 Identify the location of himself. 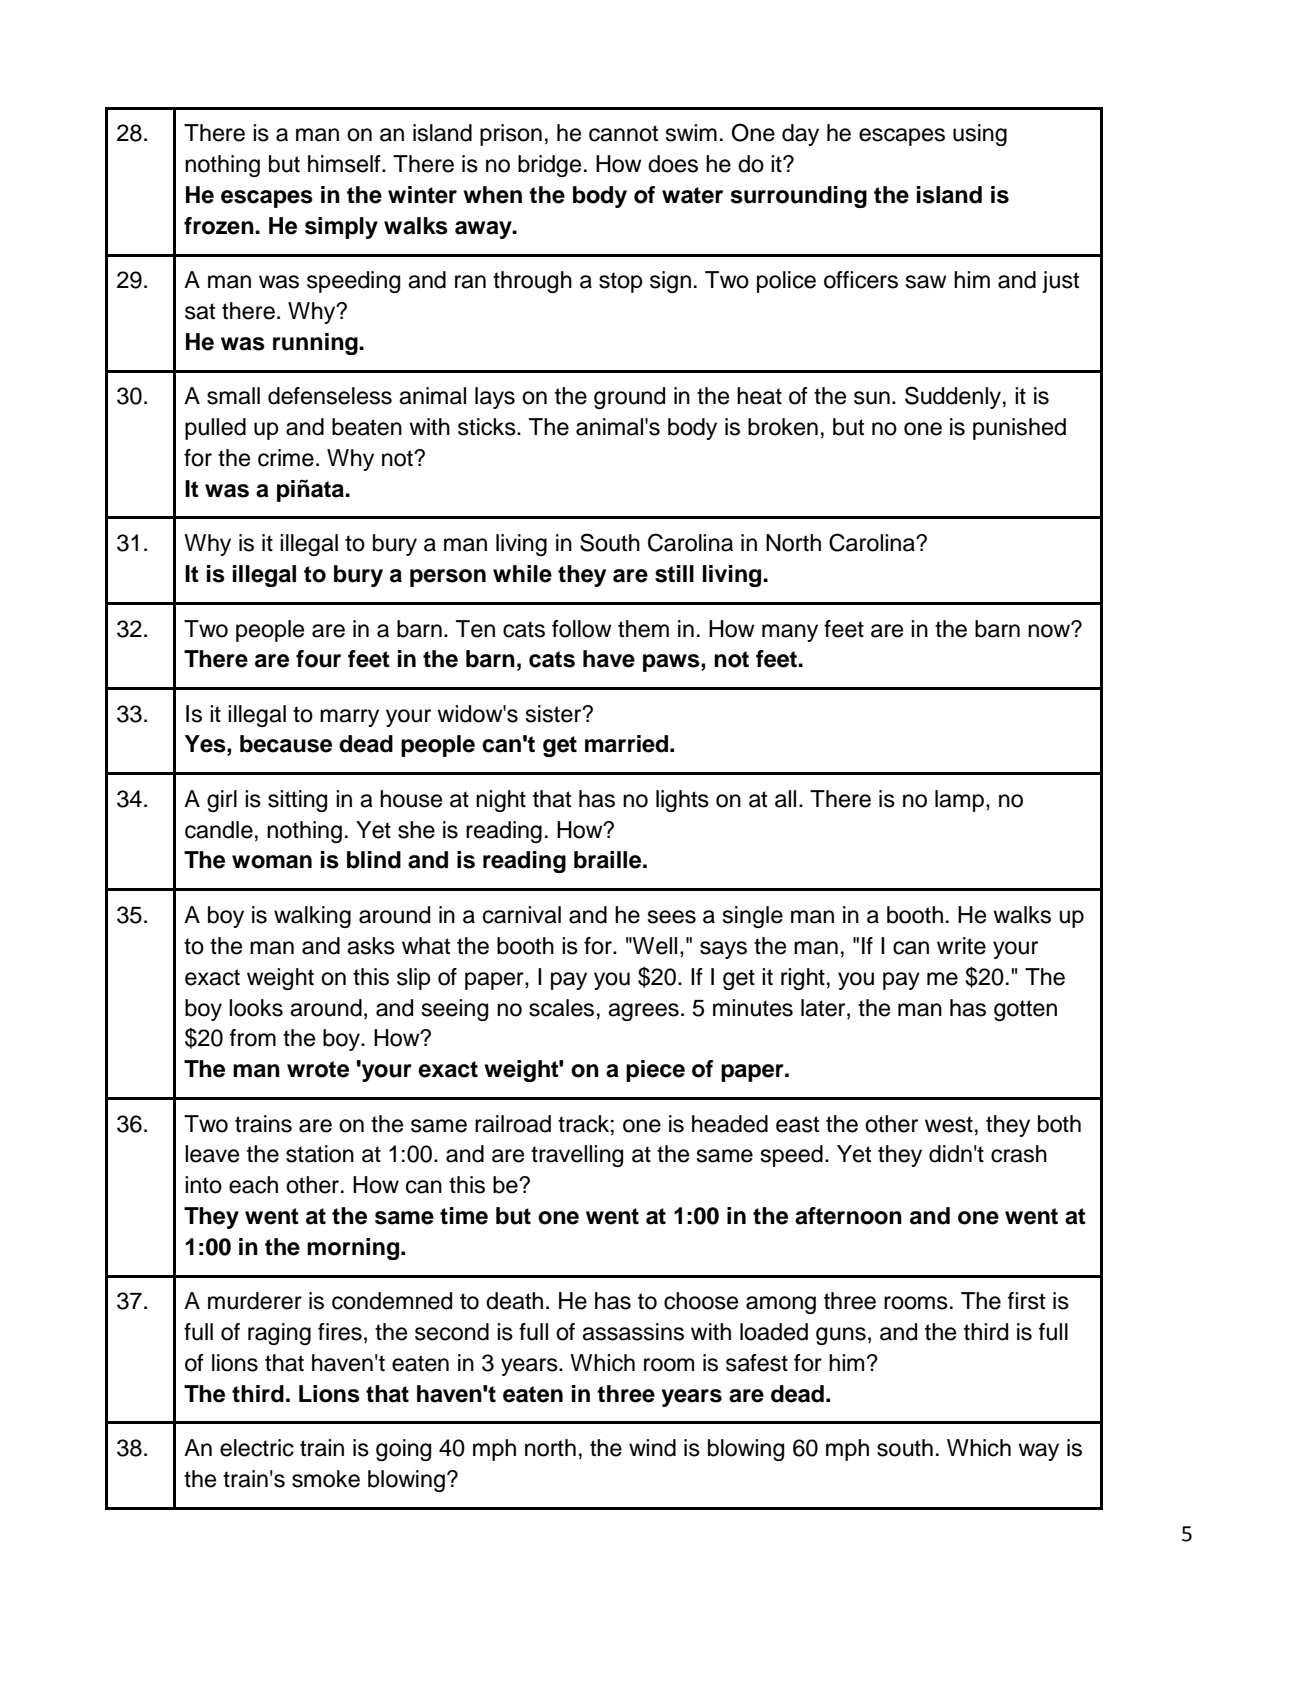
(345, 164).
